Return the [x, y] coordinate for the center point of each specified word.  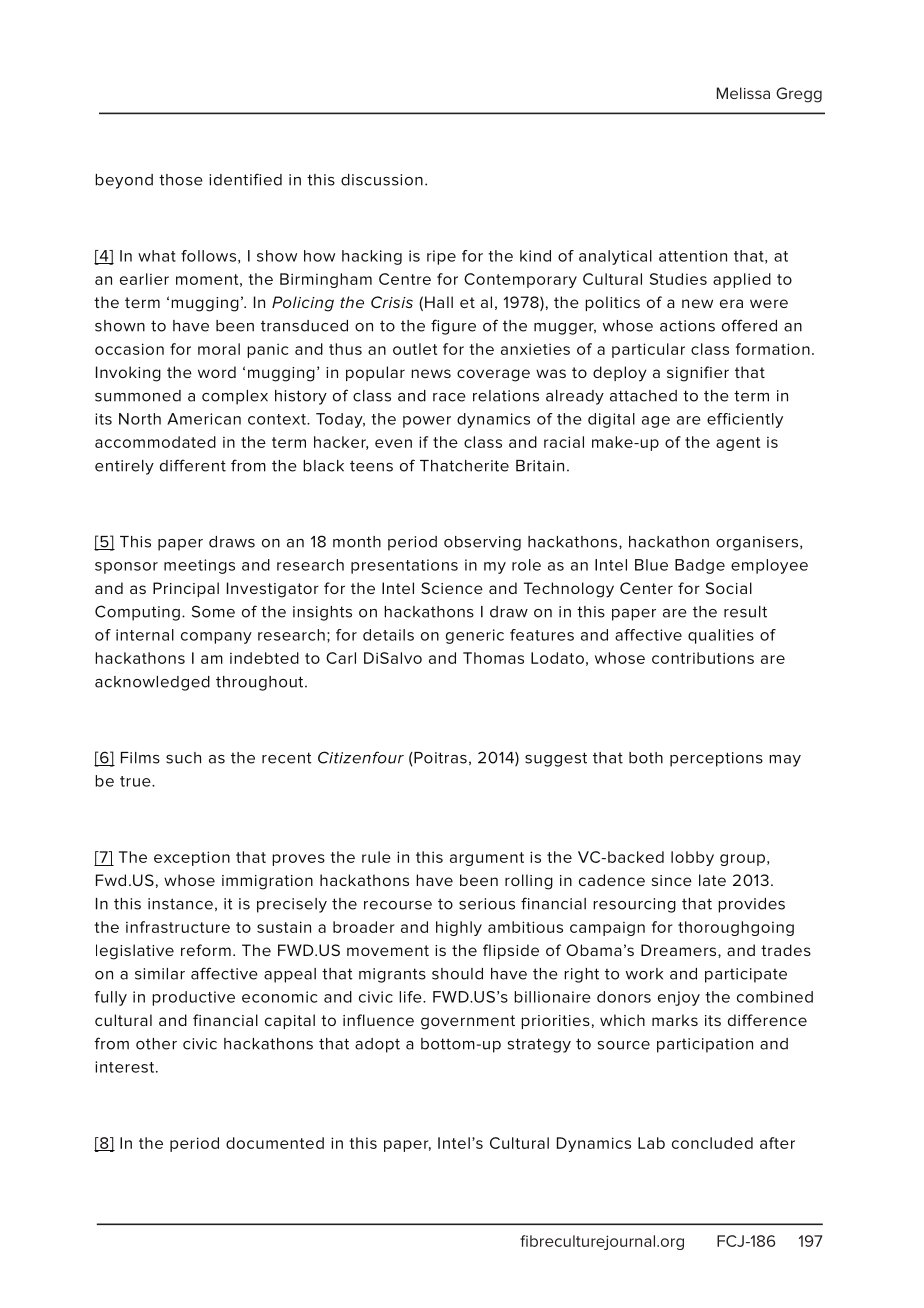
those [181, 180]
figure [453, 327]
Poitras [439, 758]
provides [751, 905]
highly [459, 928]
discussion [382, 180]
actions [687, 326]
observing [482, 543]
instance [180, 904]
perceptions [716, 759]
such [183, 758]
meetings [199, 566]
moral [219, 349]
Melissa [743, 93]
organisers [757, 543]
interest [126, 1067]
